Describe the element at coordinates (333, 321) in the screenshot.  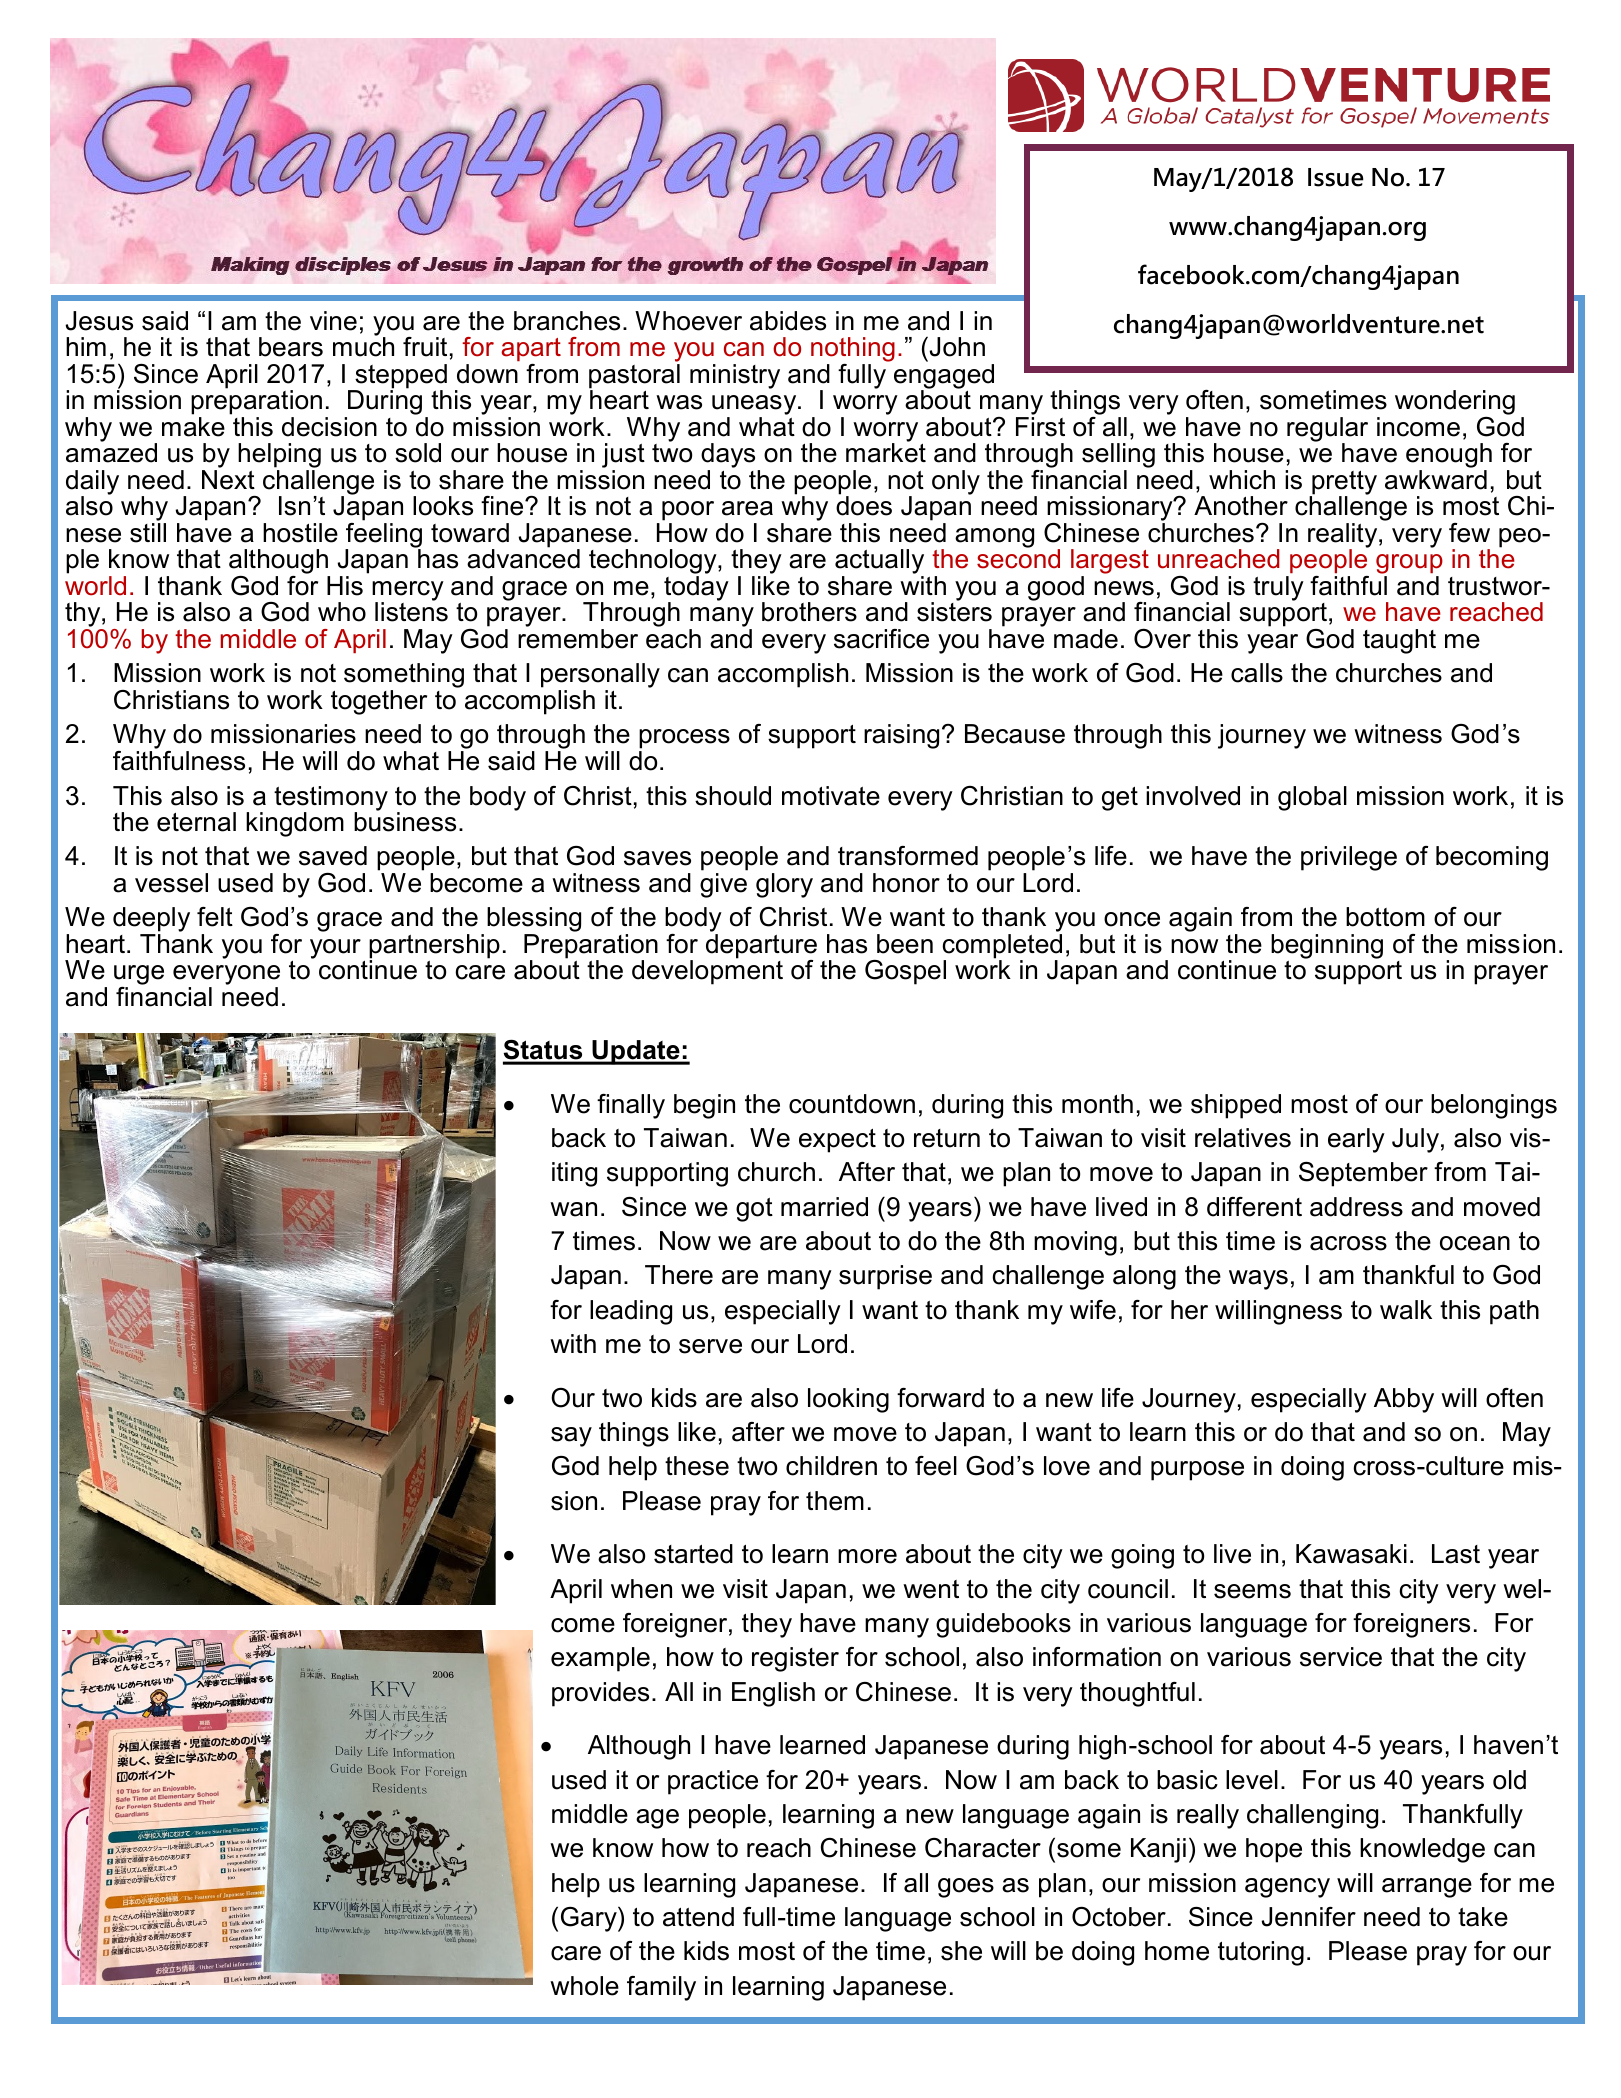
I see `vine` at that location.
